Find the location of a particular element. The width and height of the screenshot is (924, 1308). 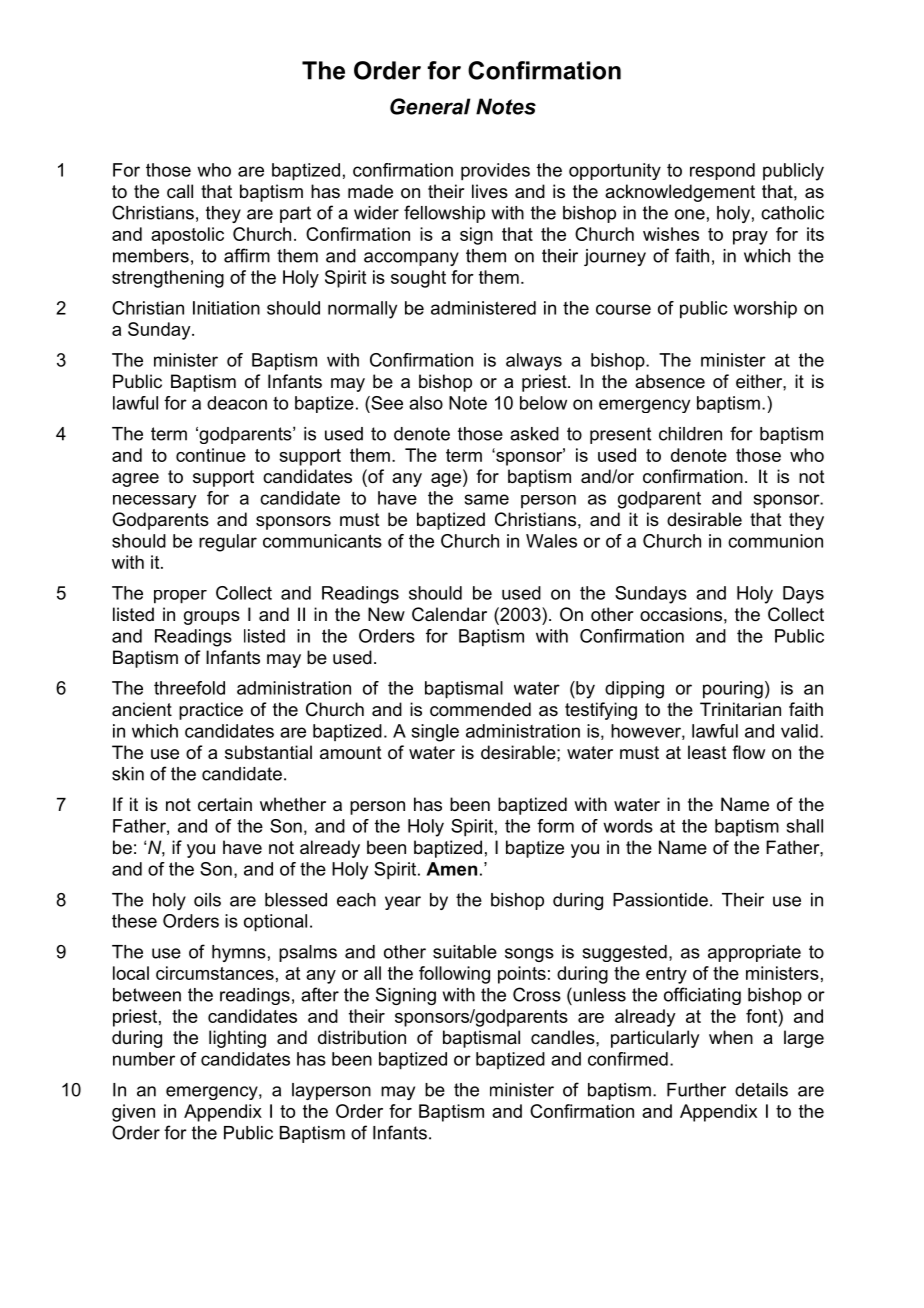

also is located at coordinates (426, 403).
